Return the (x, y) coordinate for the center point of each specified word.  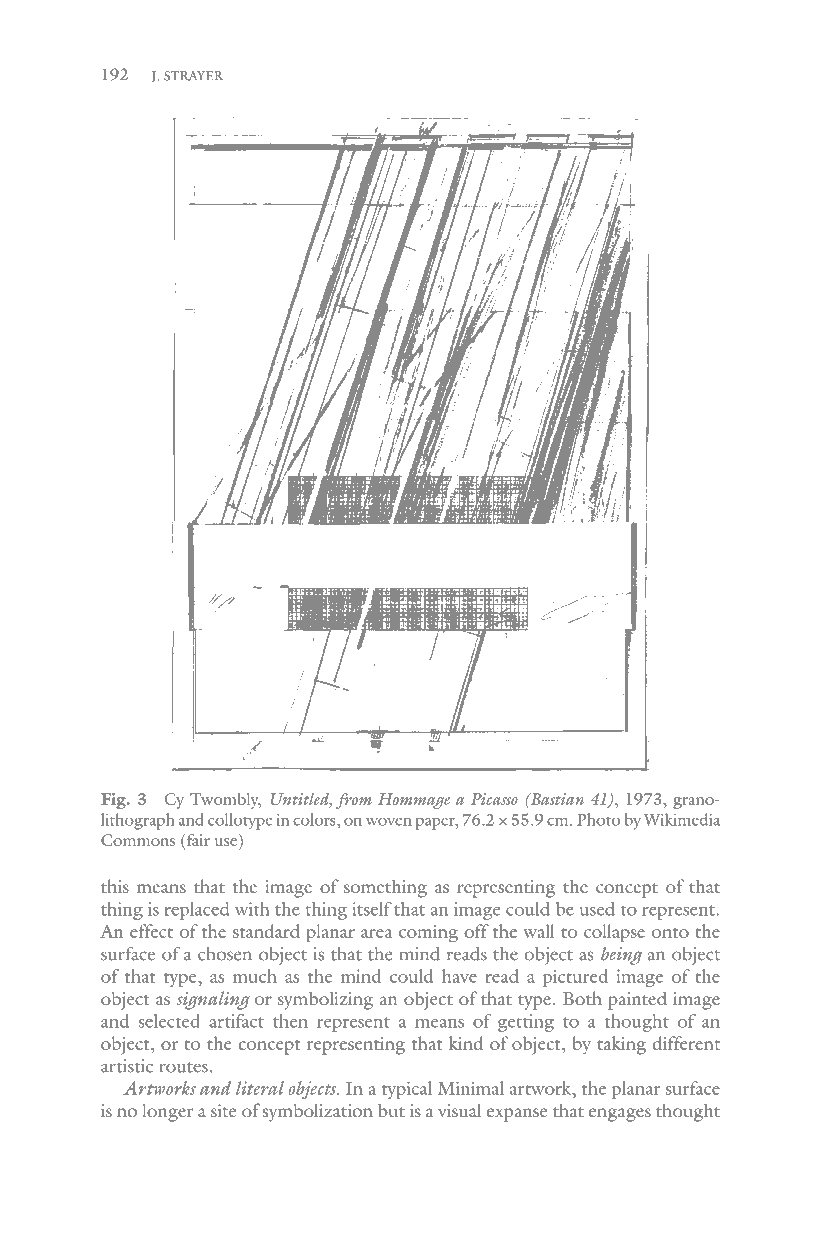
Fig (114, 801)
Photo (598, 819)
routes (184, 1067)
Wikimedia (682, 819)
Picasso (494, 799)
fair (198, 840)
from (354, 801)
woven (389, 821)
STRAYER (194, 76)
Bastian (556, 799)
